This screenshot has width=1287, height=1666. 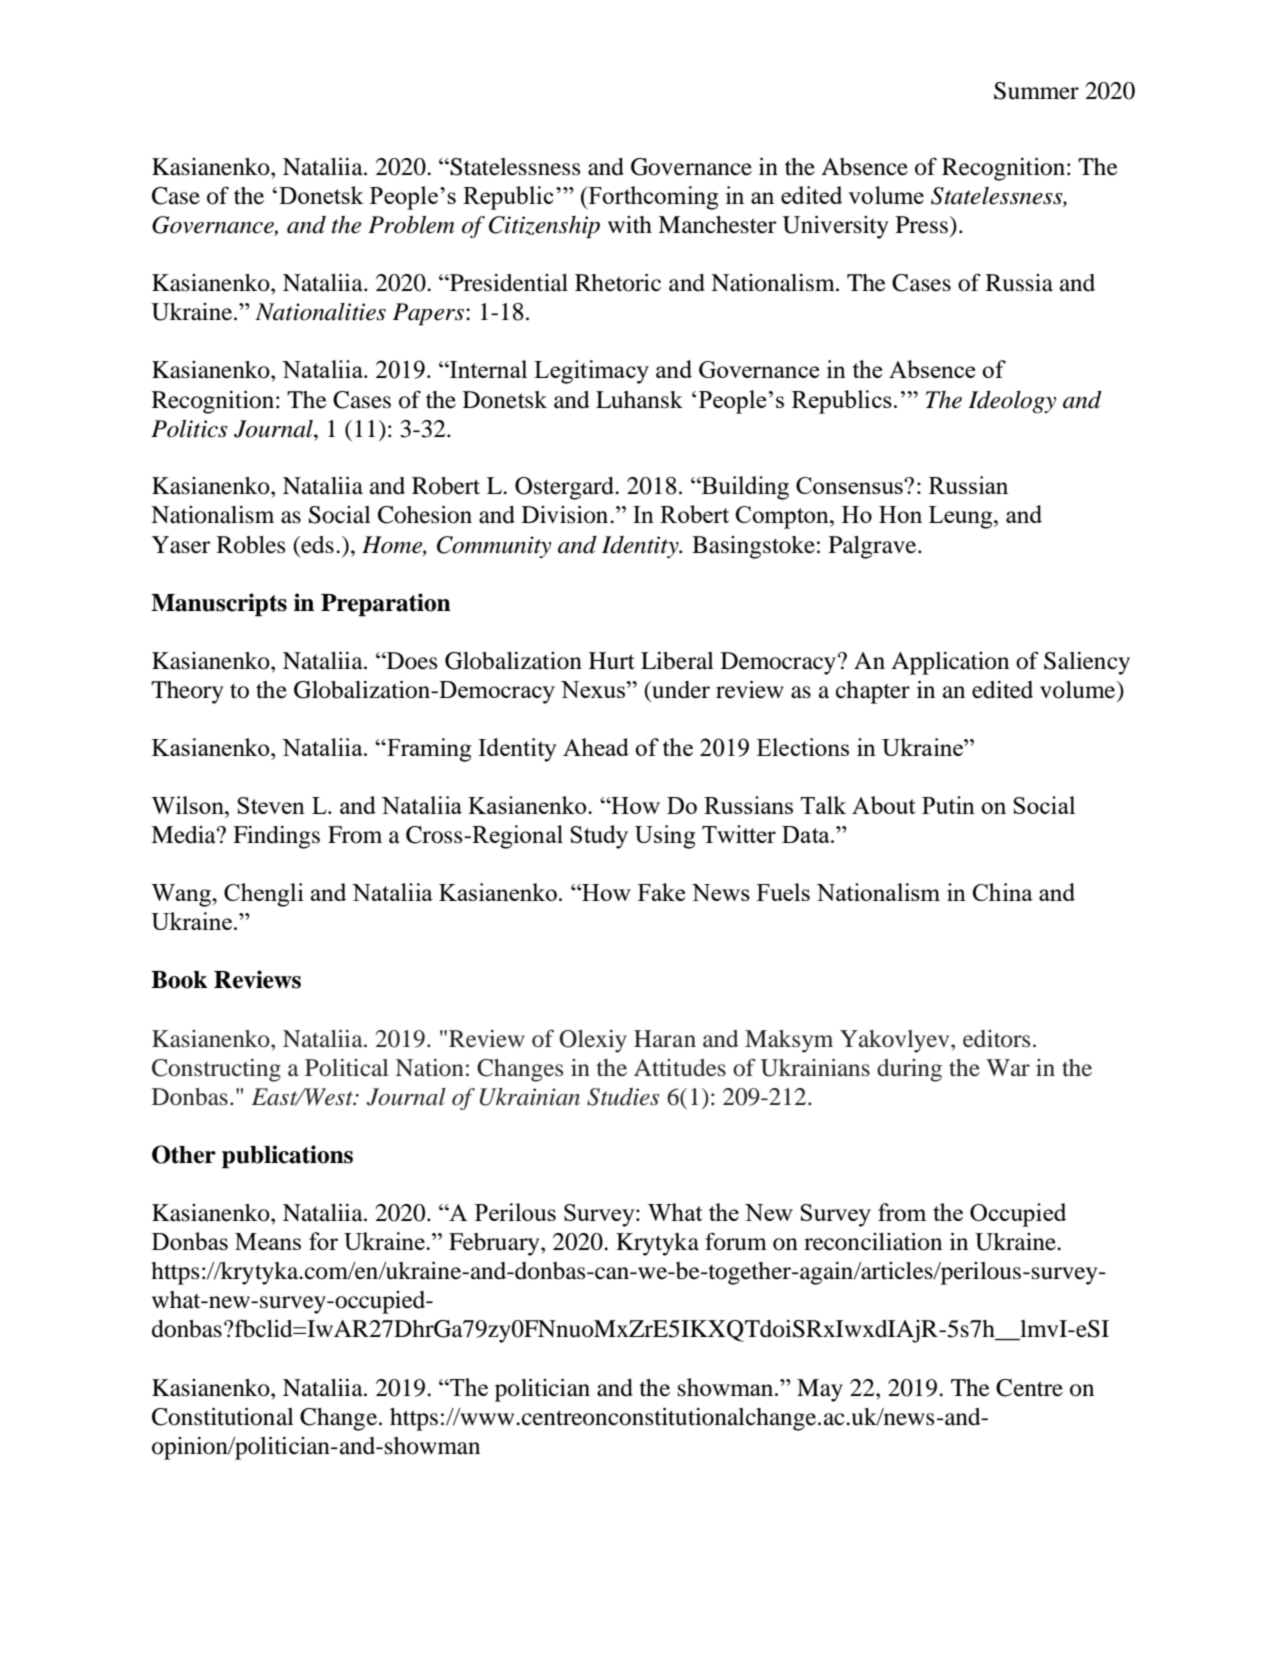 What do you see at coordinates (495, 1244) in the screenshot?
I see `February` at bounding box center [495, 1244].
